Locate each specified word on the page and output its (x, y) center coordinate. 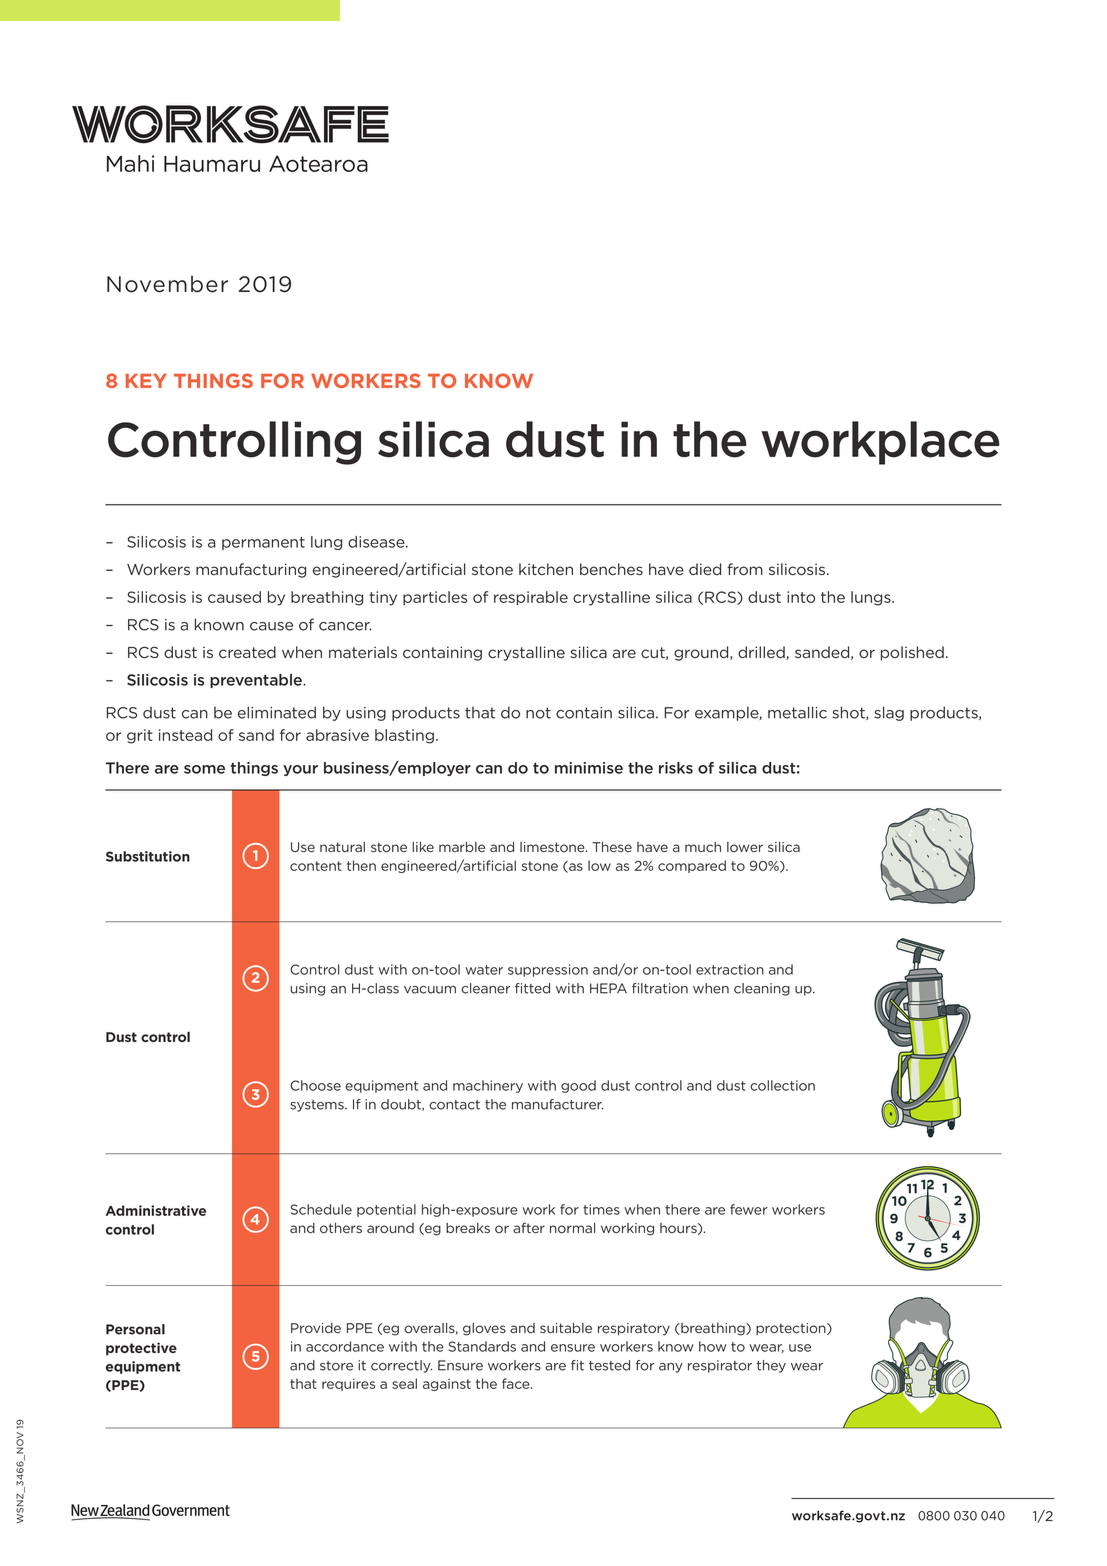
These (612, 847)
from (745, 569)
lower (745, 847)
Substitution (148, 856)
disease (377, 542)
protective (141, 1349)
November (167, 284)
